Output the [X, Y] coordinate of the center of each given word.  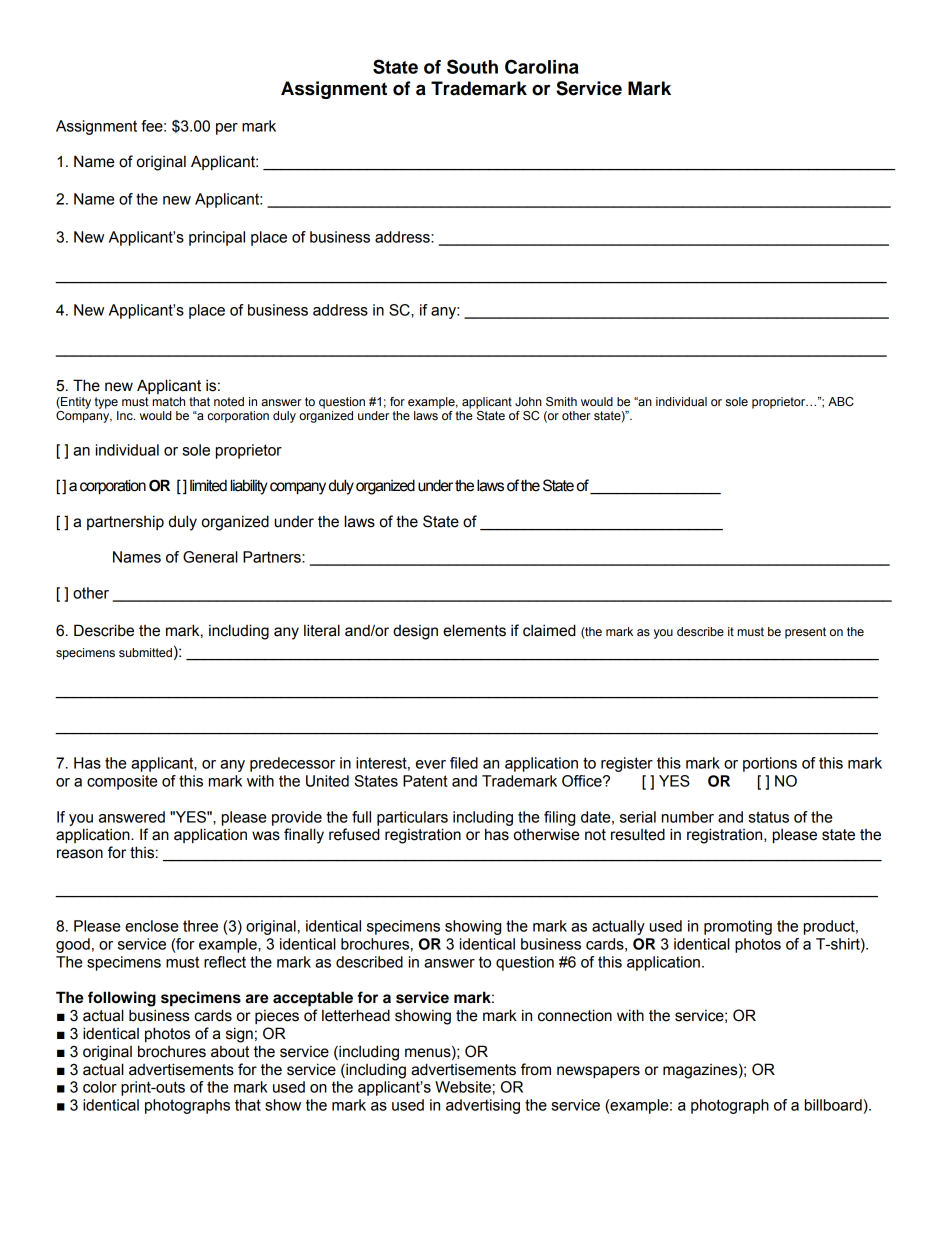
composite [122, 782]
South [472, 66]
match [168, 401]
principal [217, 238]
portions [770, 764]
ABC [841, 402]
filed [464, 763]
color [100, 1087]
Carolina [542, 66]
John [528, 401]
